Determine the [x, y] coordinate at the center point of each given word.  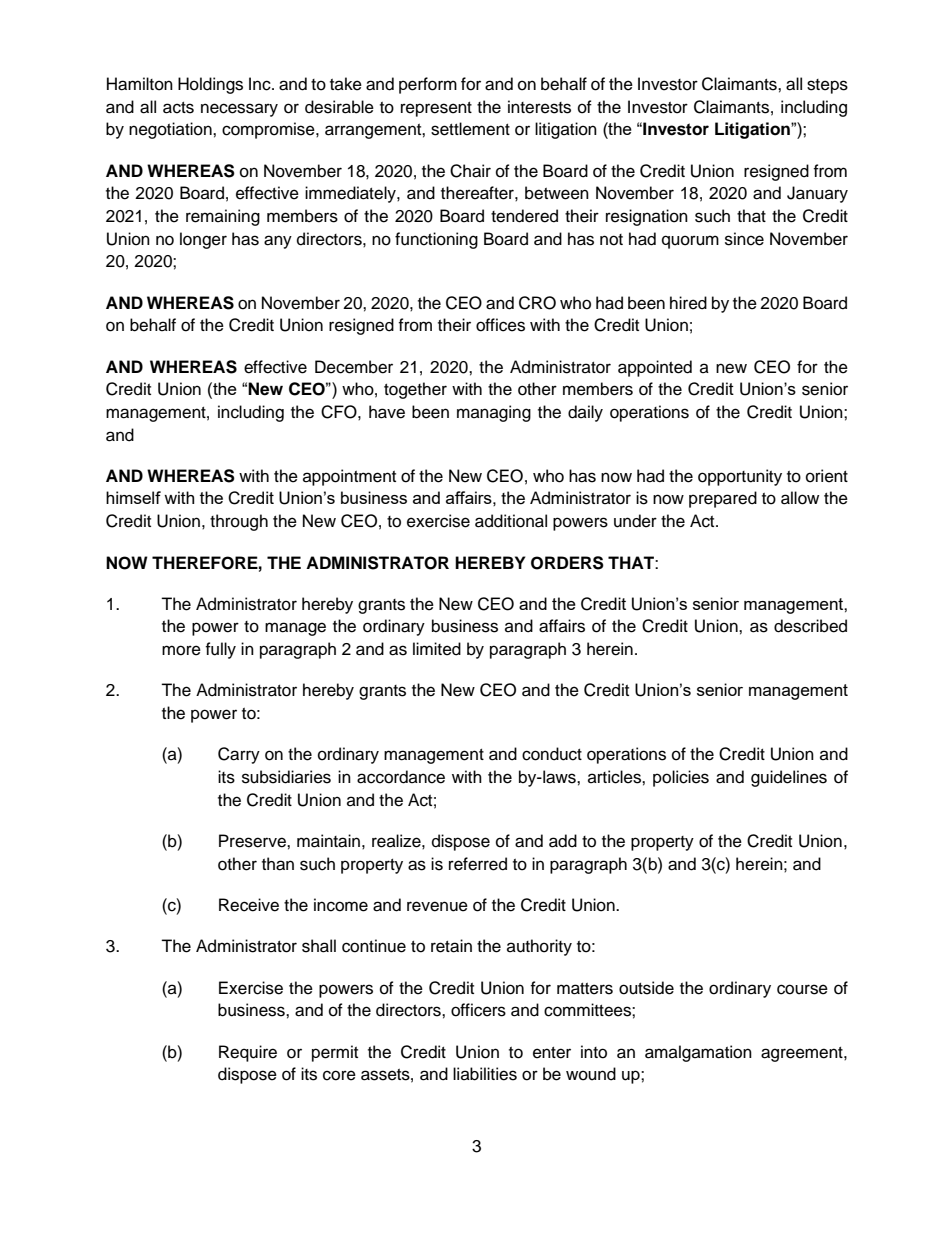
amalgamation [698, 1053]
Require [248, 1053]
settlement [470, 129]
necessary [239, 110]
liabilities [485, 1074]
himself [133, 497]
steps [827, 86]
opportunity [740, 477]
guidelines [789, 778]
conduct [552, 754]
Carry [239, 755]
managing [494, 413]
